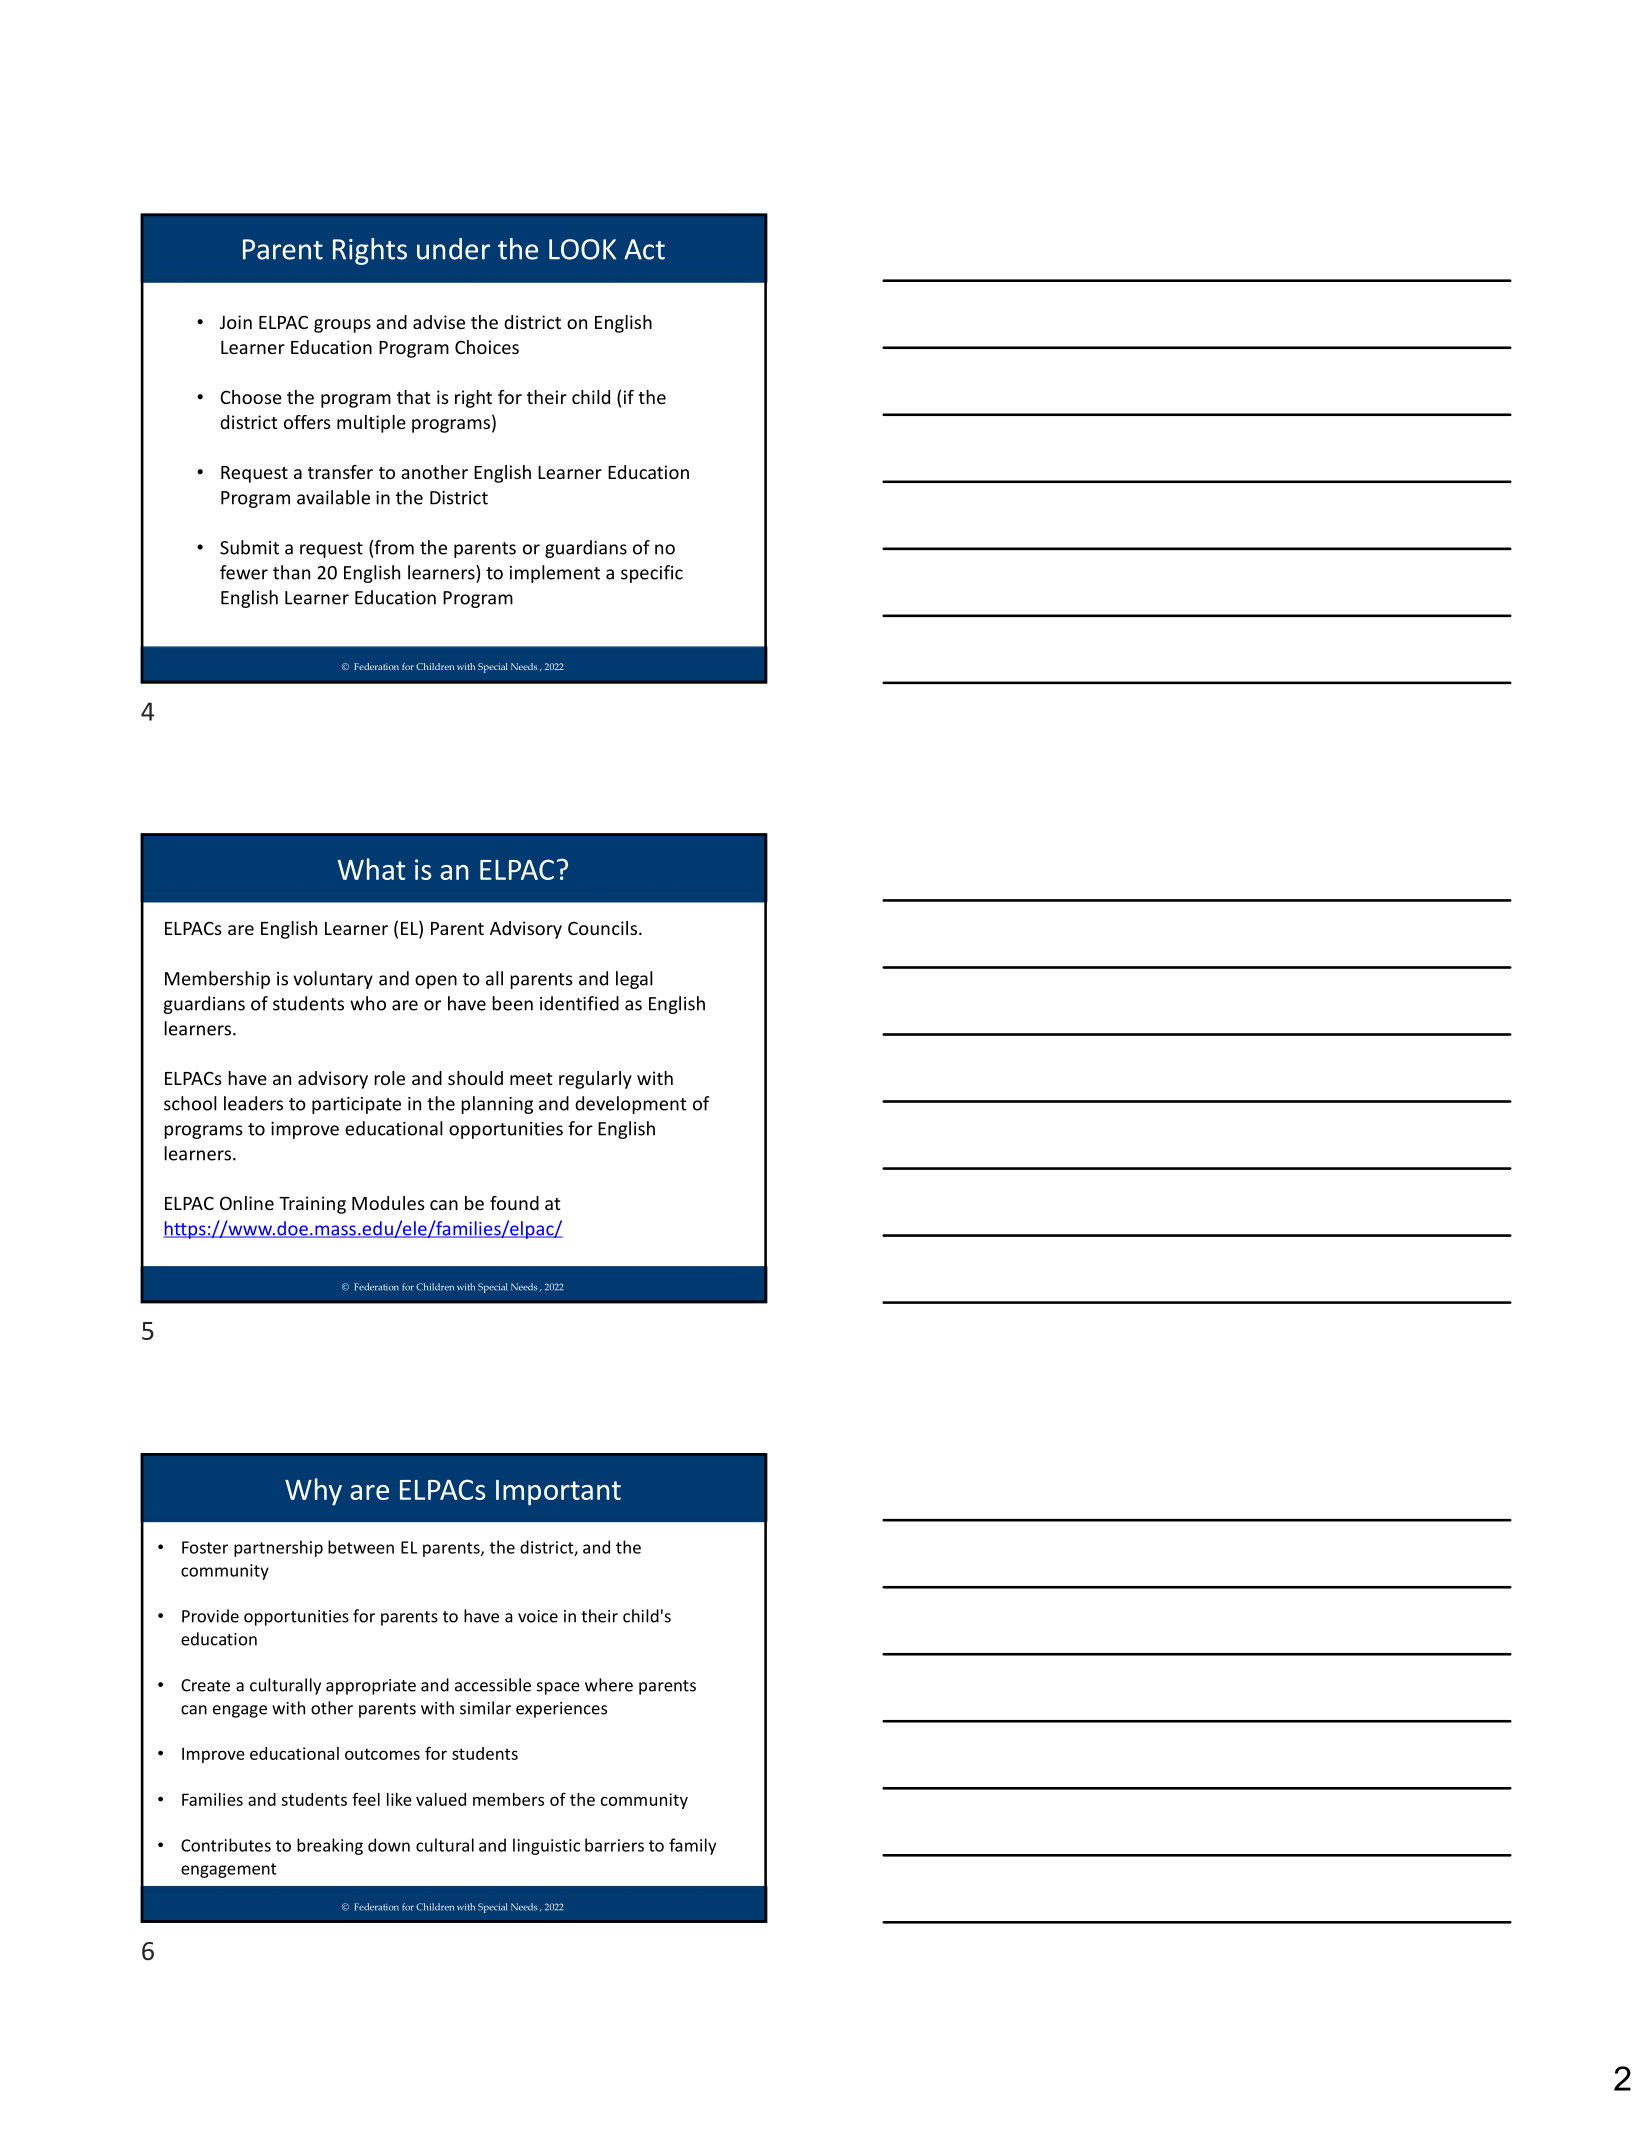 The image size is (1651, 2137). Describe the element at coordinates (236, 322) in the screenshot. I see `Join` at that location.
